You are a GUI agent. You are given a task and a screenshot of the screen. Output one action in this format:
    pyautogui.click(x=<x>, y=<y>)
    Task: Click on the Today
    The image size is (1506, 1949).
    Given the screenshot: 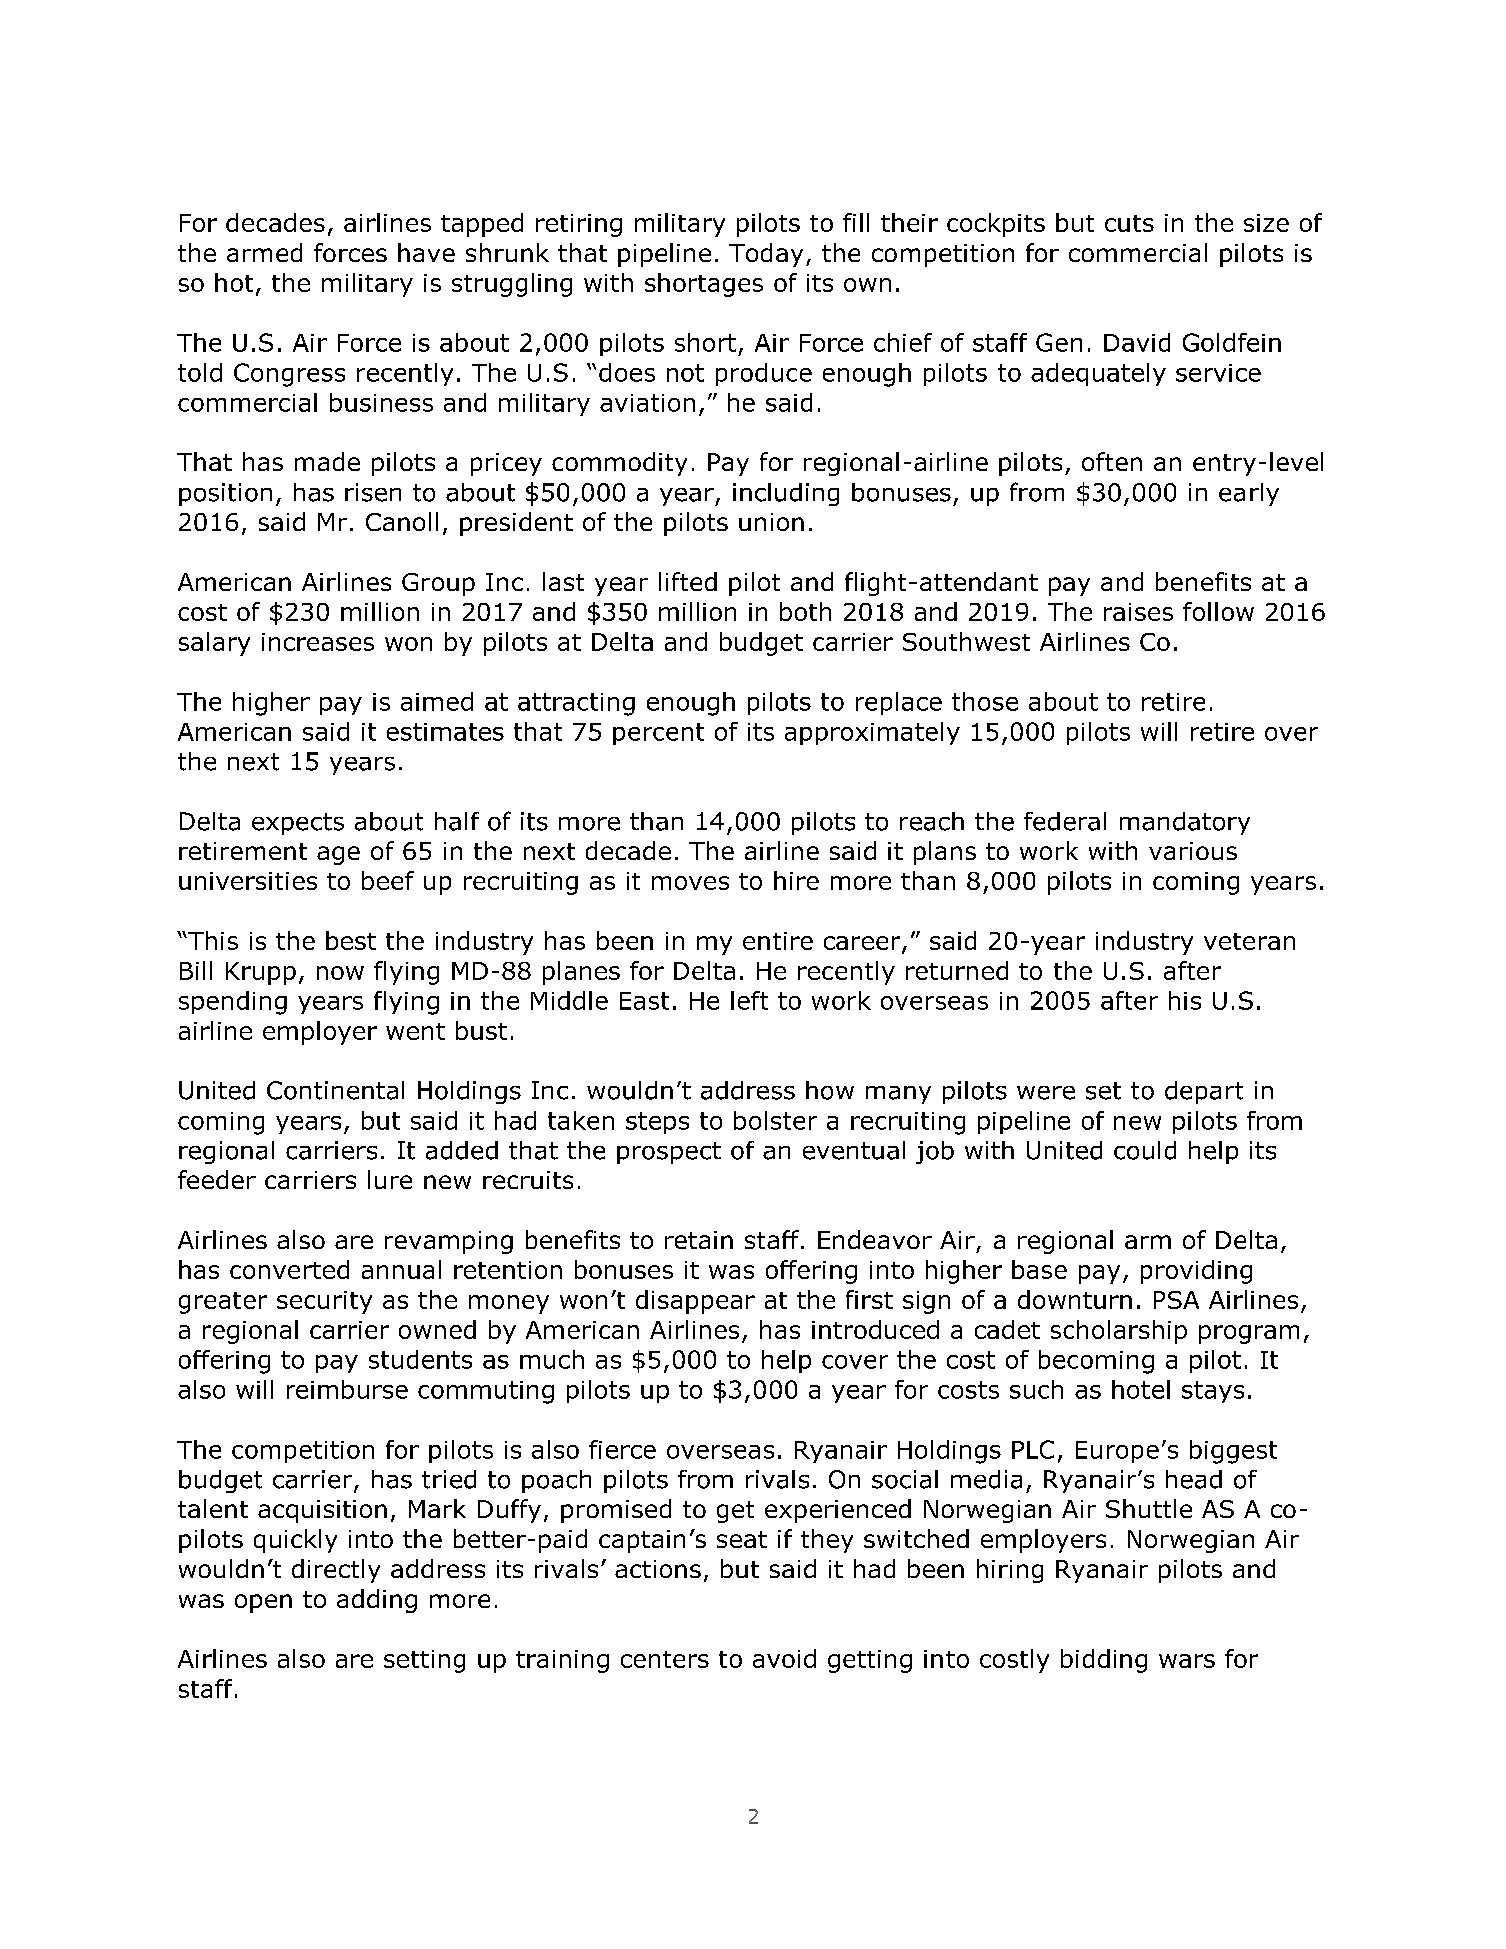 What is the action you would take?
    pyautogui.click(x=766, y=255)
